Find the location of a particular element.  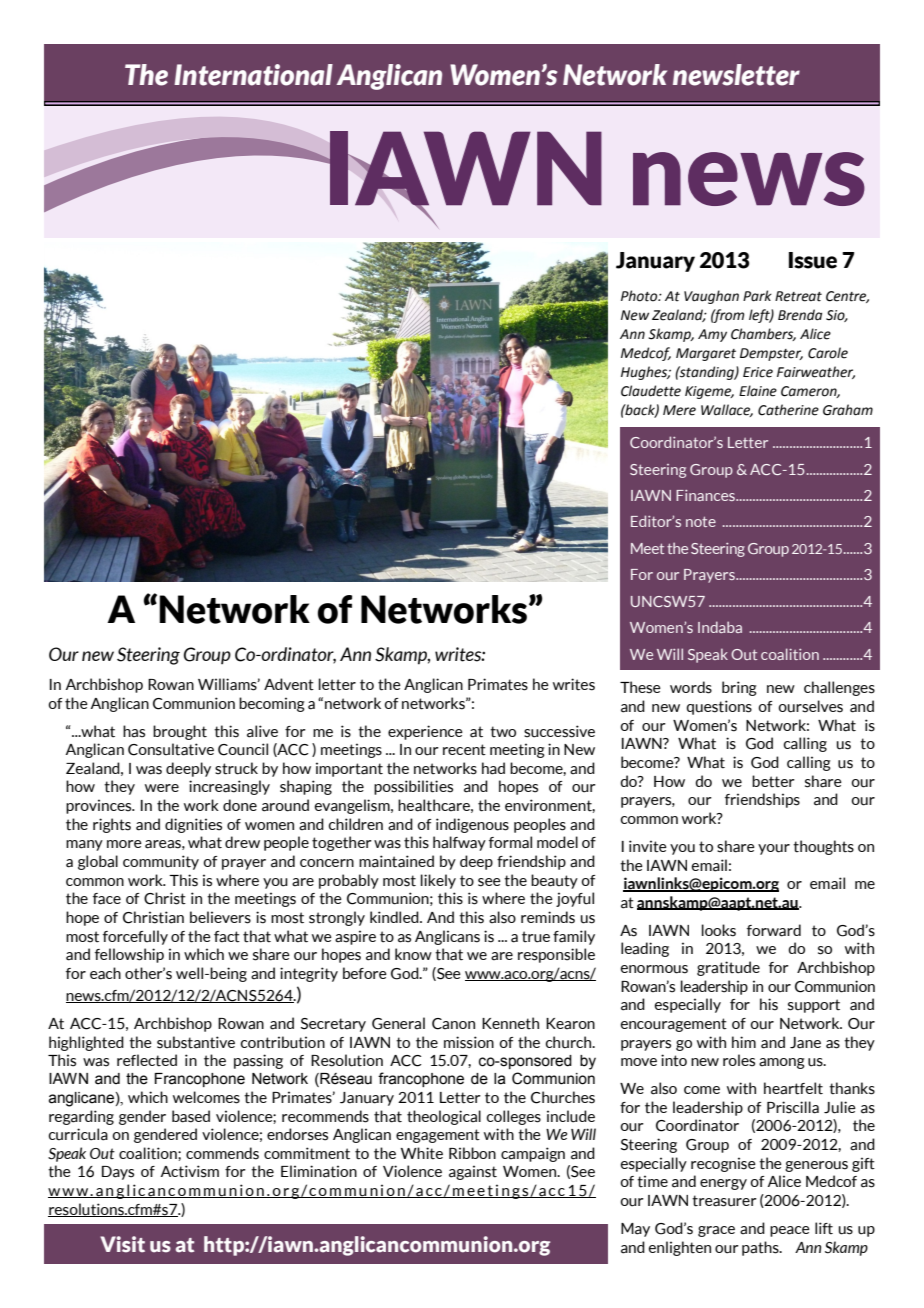

Issue is located at coordinates (813, 260).
